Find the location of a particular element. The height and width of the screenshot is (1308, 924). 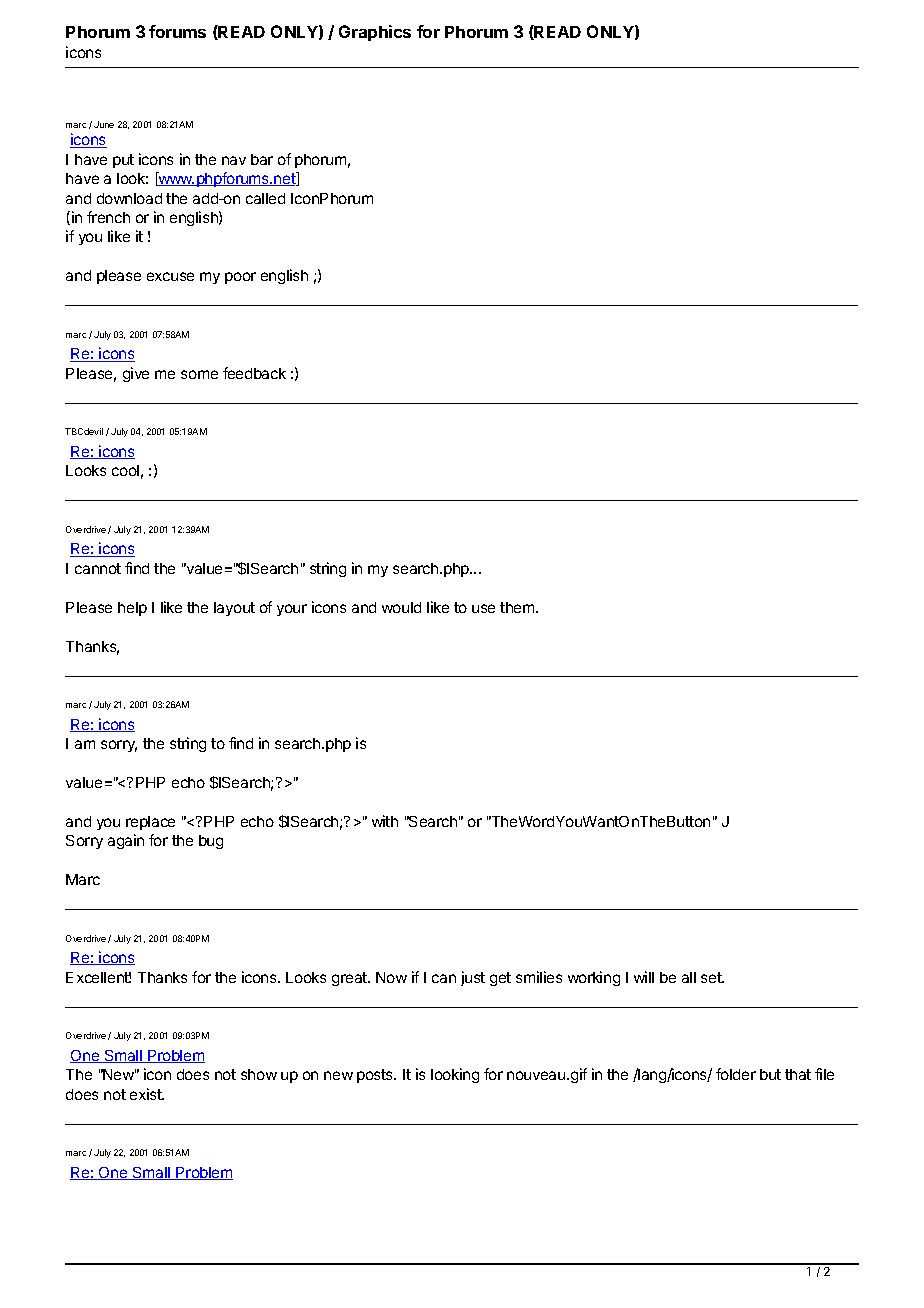

June is located at coordinates (104, 124).
